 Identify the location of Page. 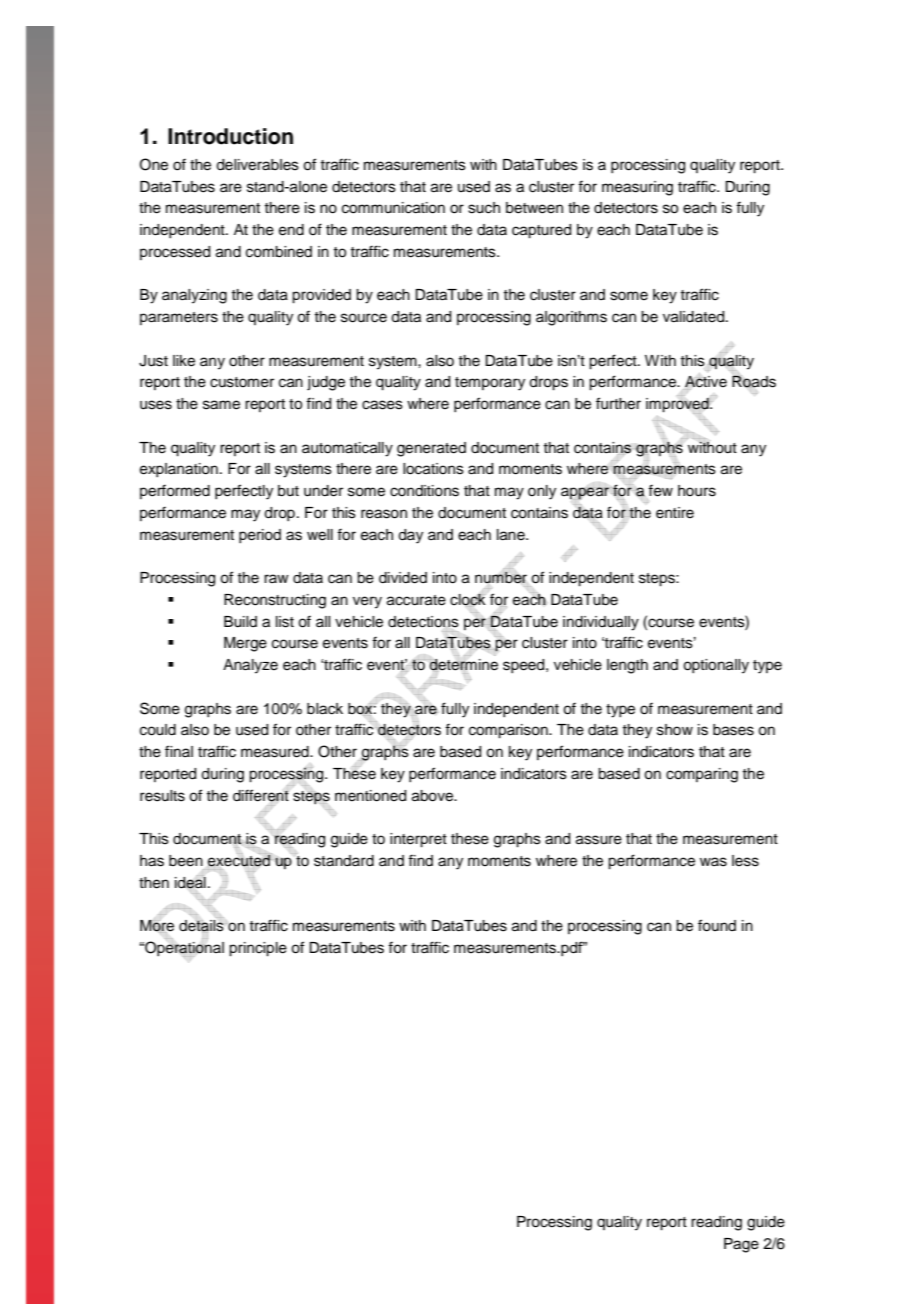
(741, 1245).
